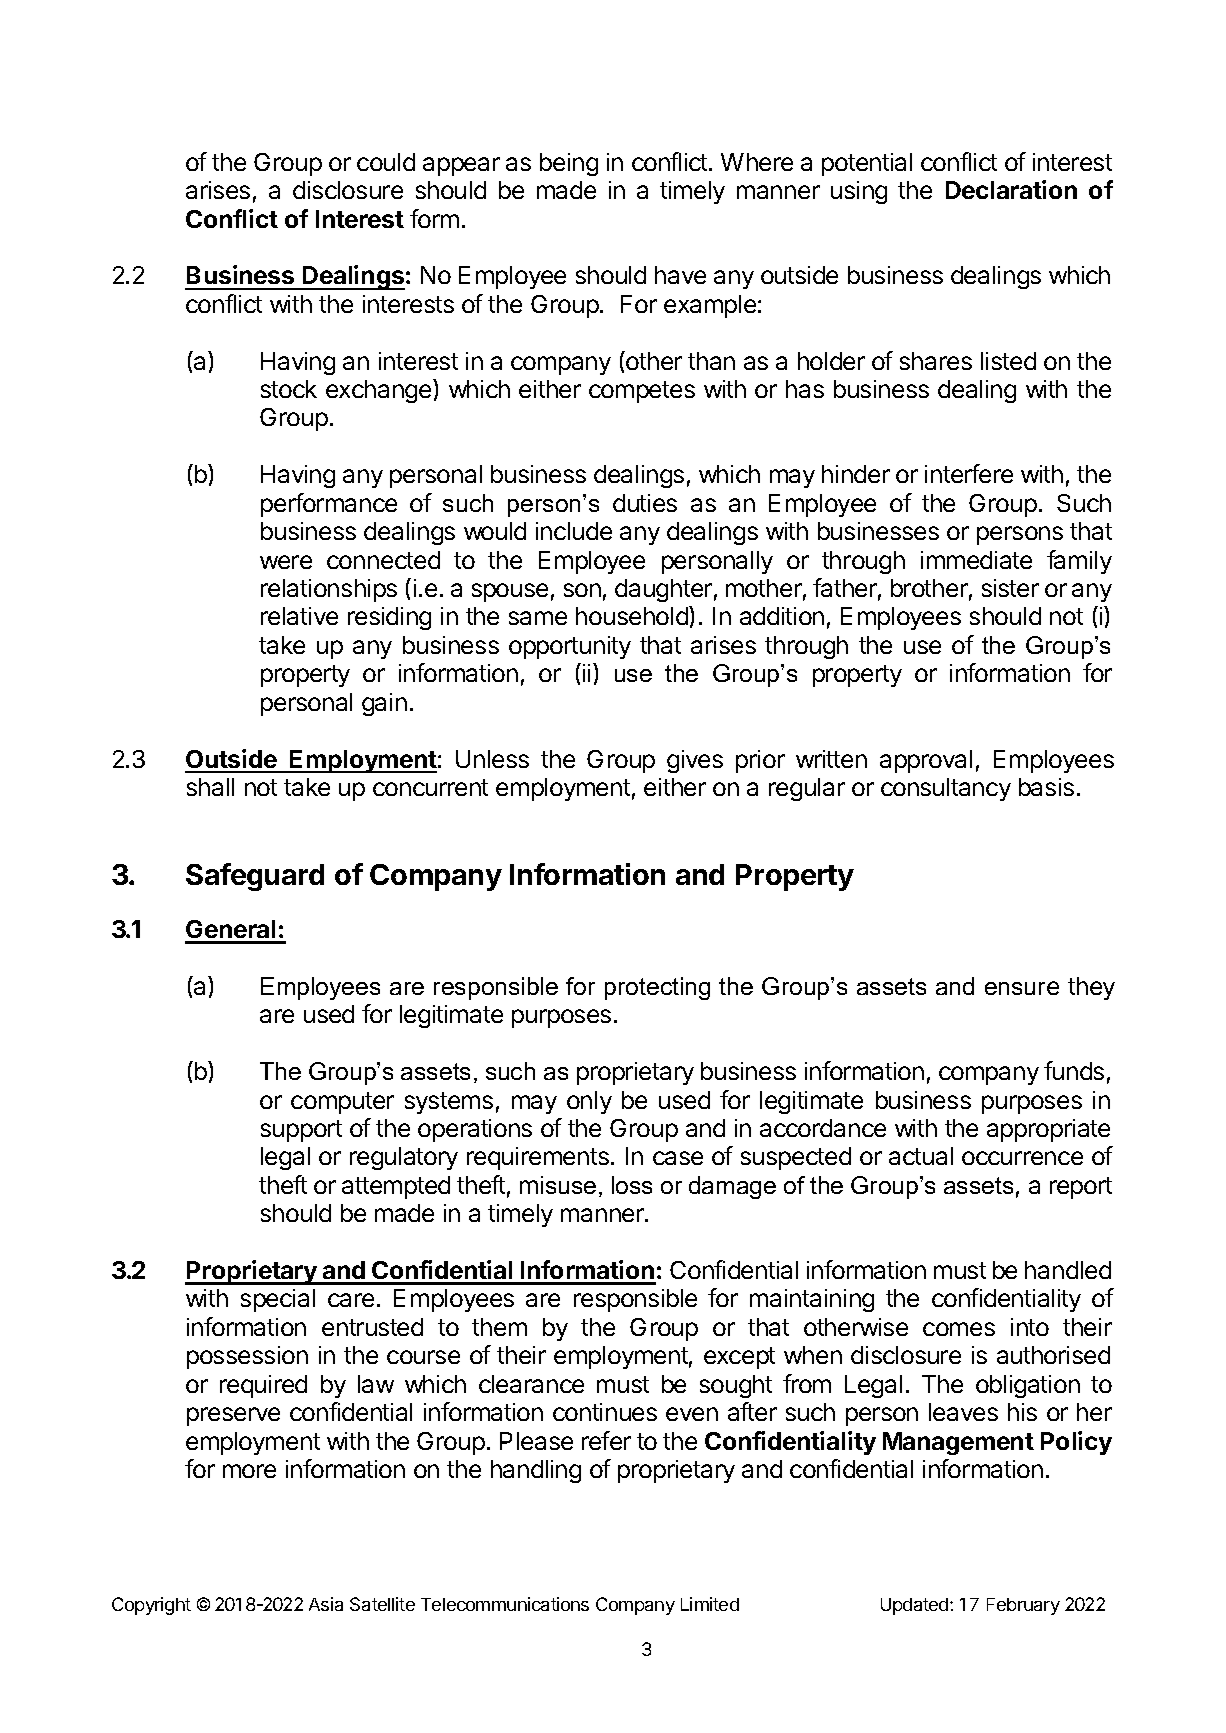  Describe the element at coordinates (946, 789) in the screenshot. I see `consultancy` at that location.
